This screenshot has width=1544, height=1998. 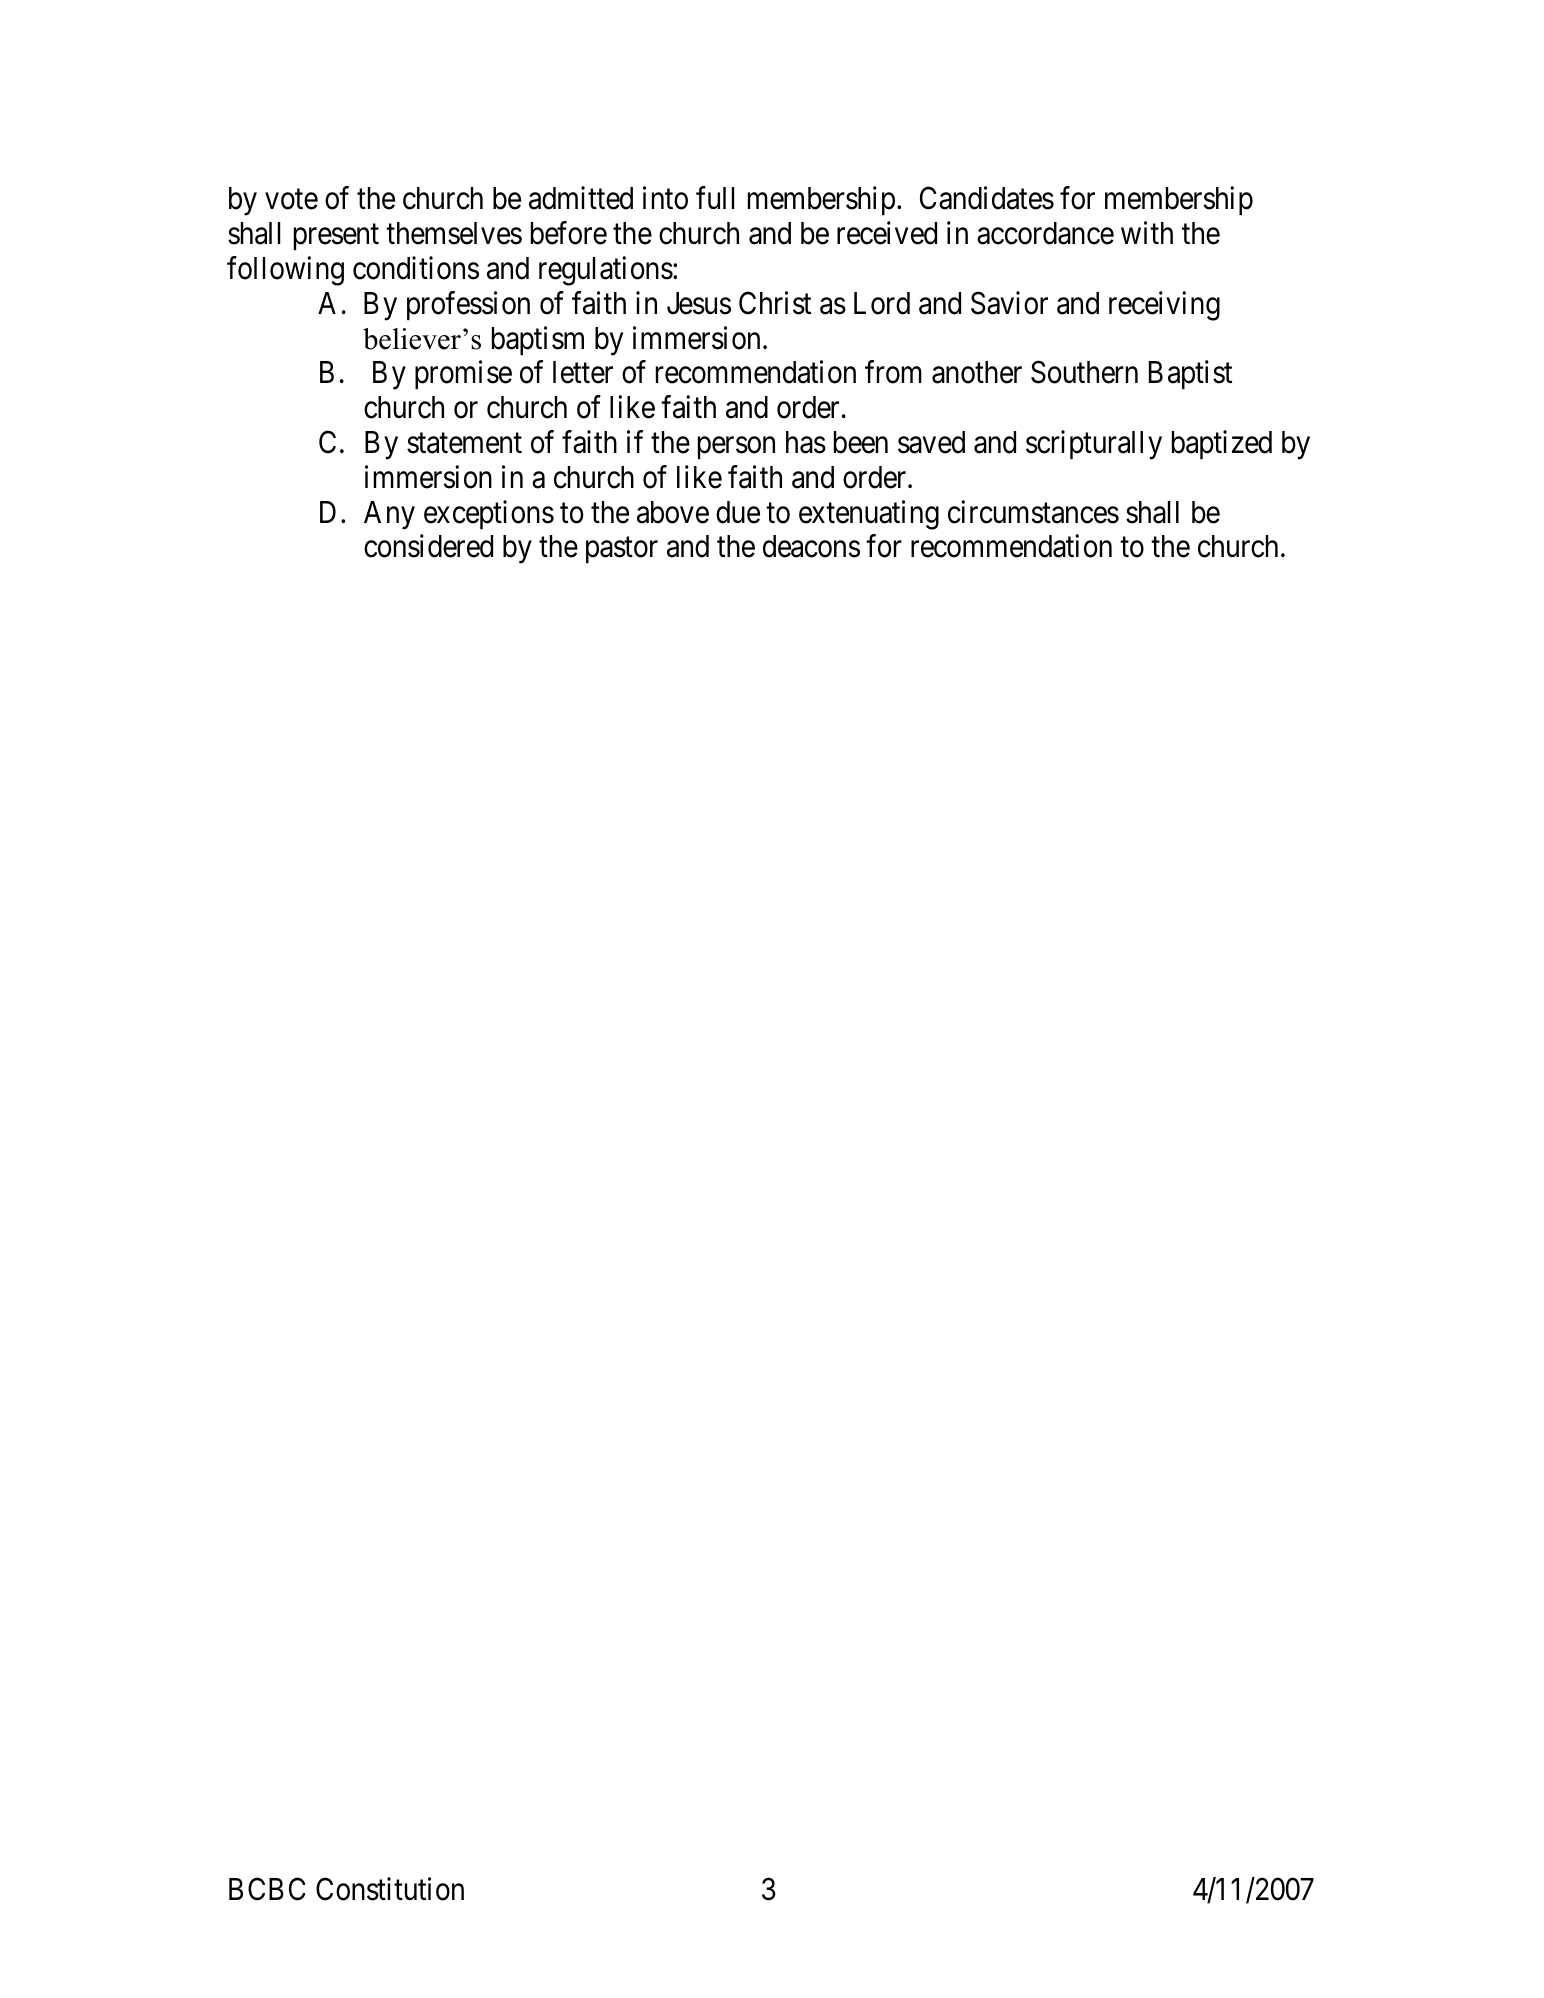 What do you see at coordinates (869, 515) in the screenshot?
I see `extenuating` at bounding box center [869, 515].
